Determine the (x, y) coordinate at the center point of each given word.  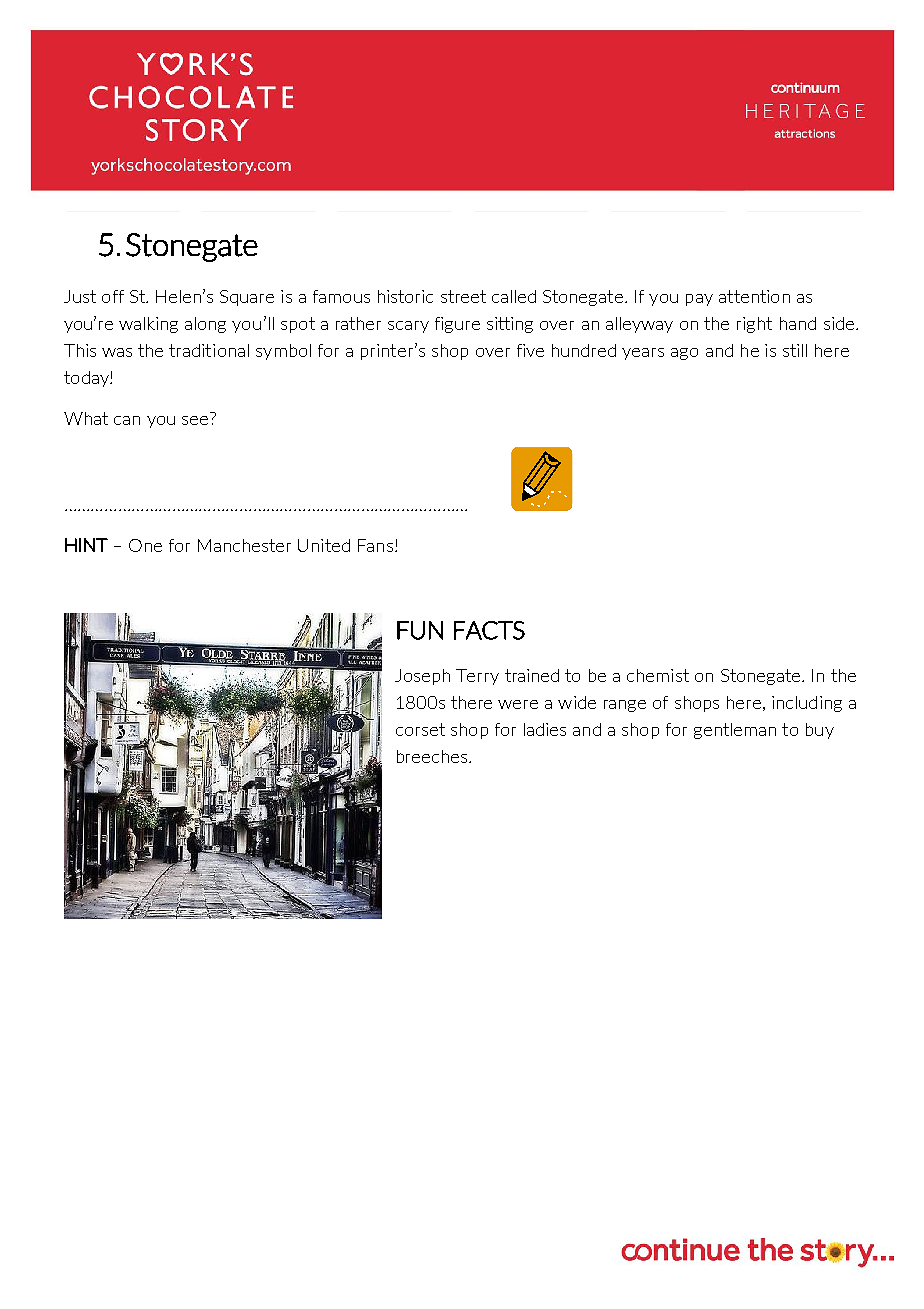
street (463, 296)
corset (420, 729)
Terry (477, 677)
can (127, 420)
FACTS (489, 630)
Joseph (422, 677)
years (643, 354)
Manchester (244, 545)
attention (754, 296)
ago (684, 354)
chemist (658, 675)
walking (148, 325)
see (195, 420)
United (324, 545)
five (530, 350)
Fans (375, 545)
